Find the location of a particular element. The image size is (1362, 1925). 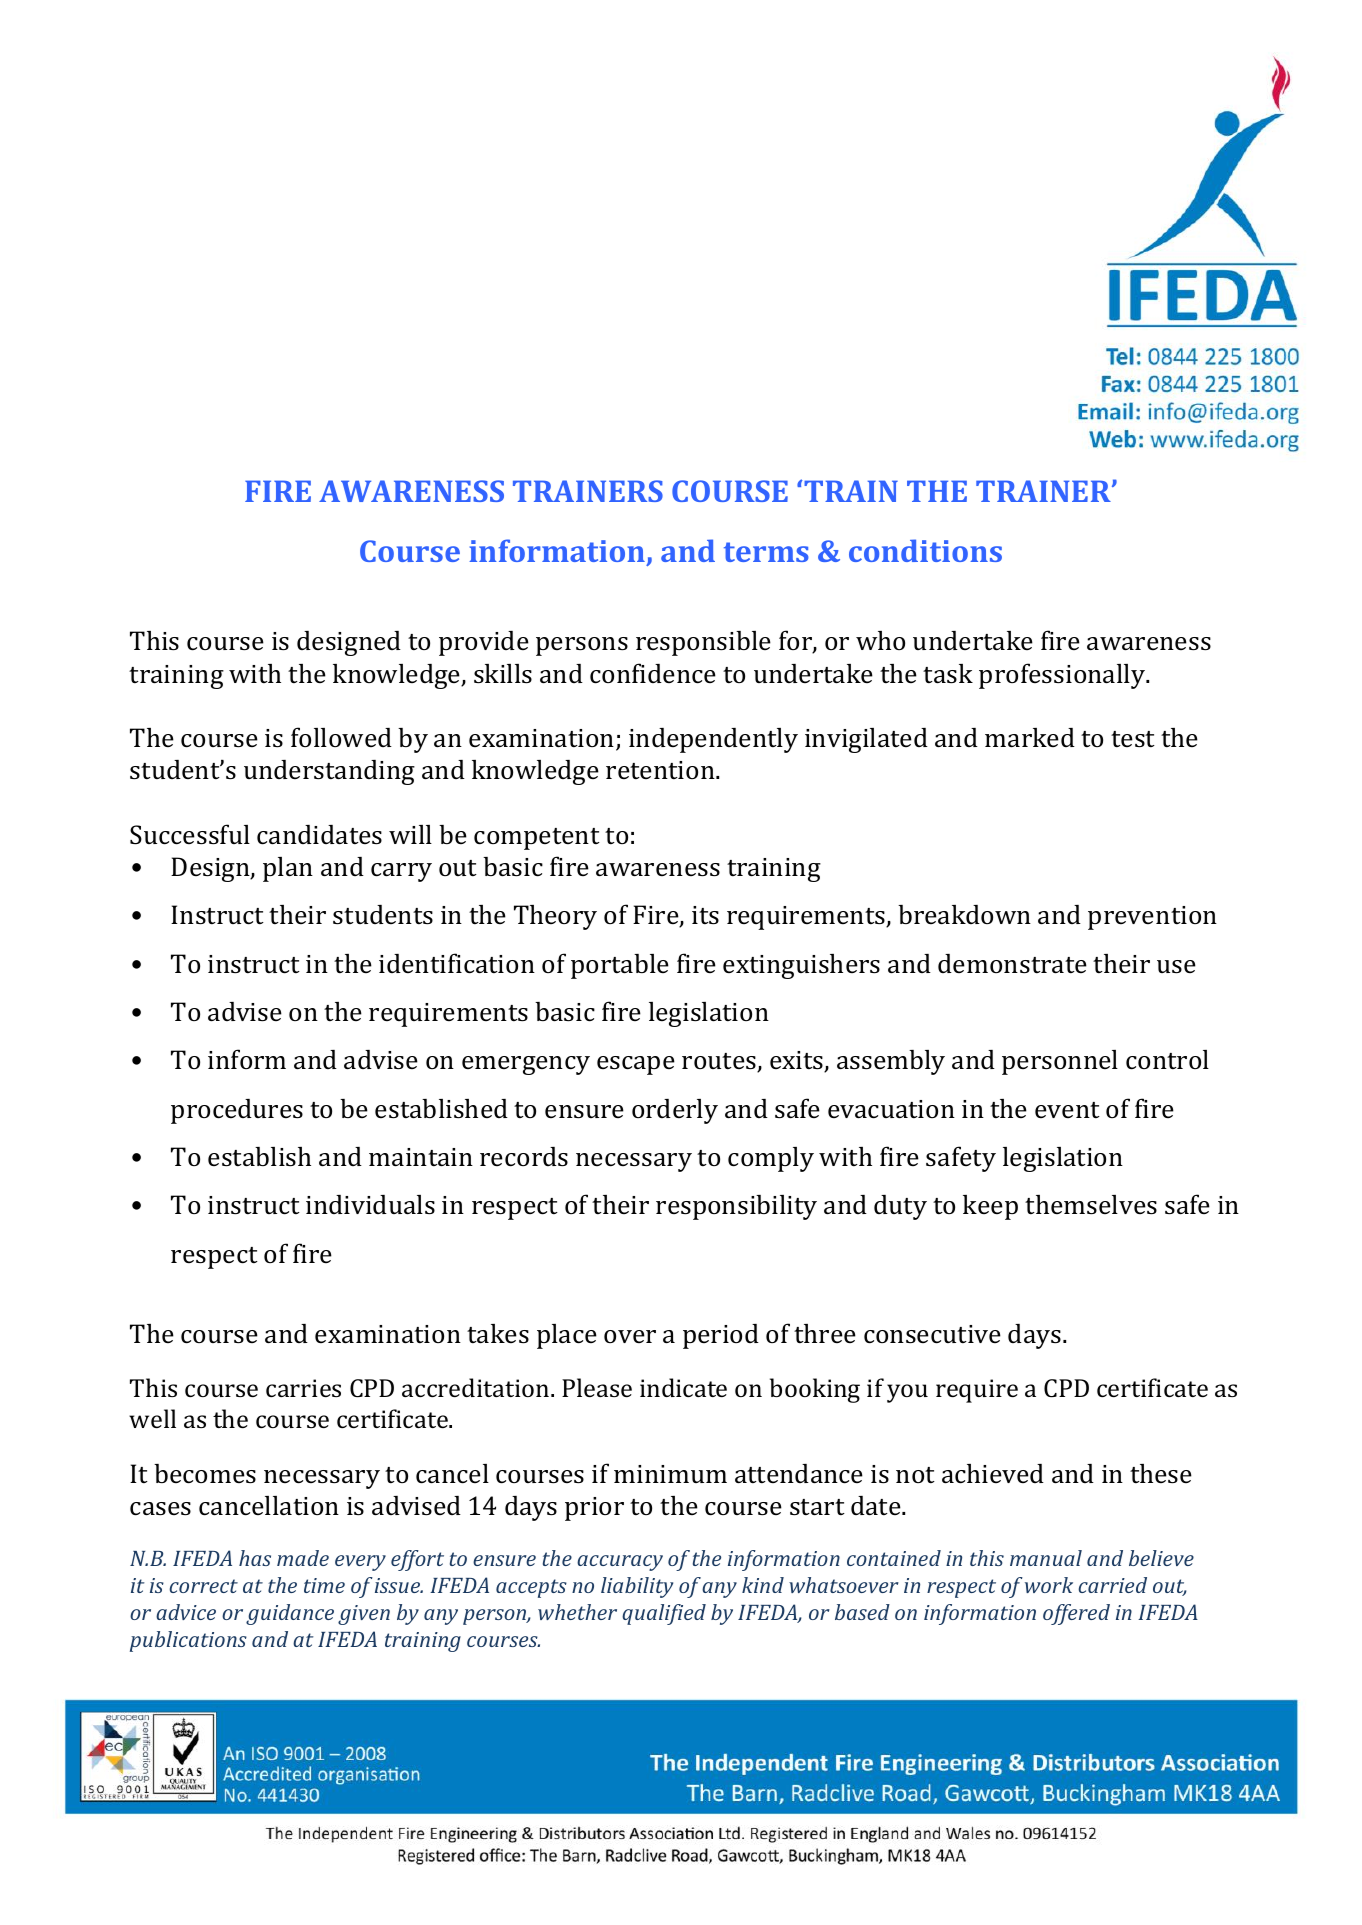

conditions is located at coordinates (925, 550).
